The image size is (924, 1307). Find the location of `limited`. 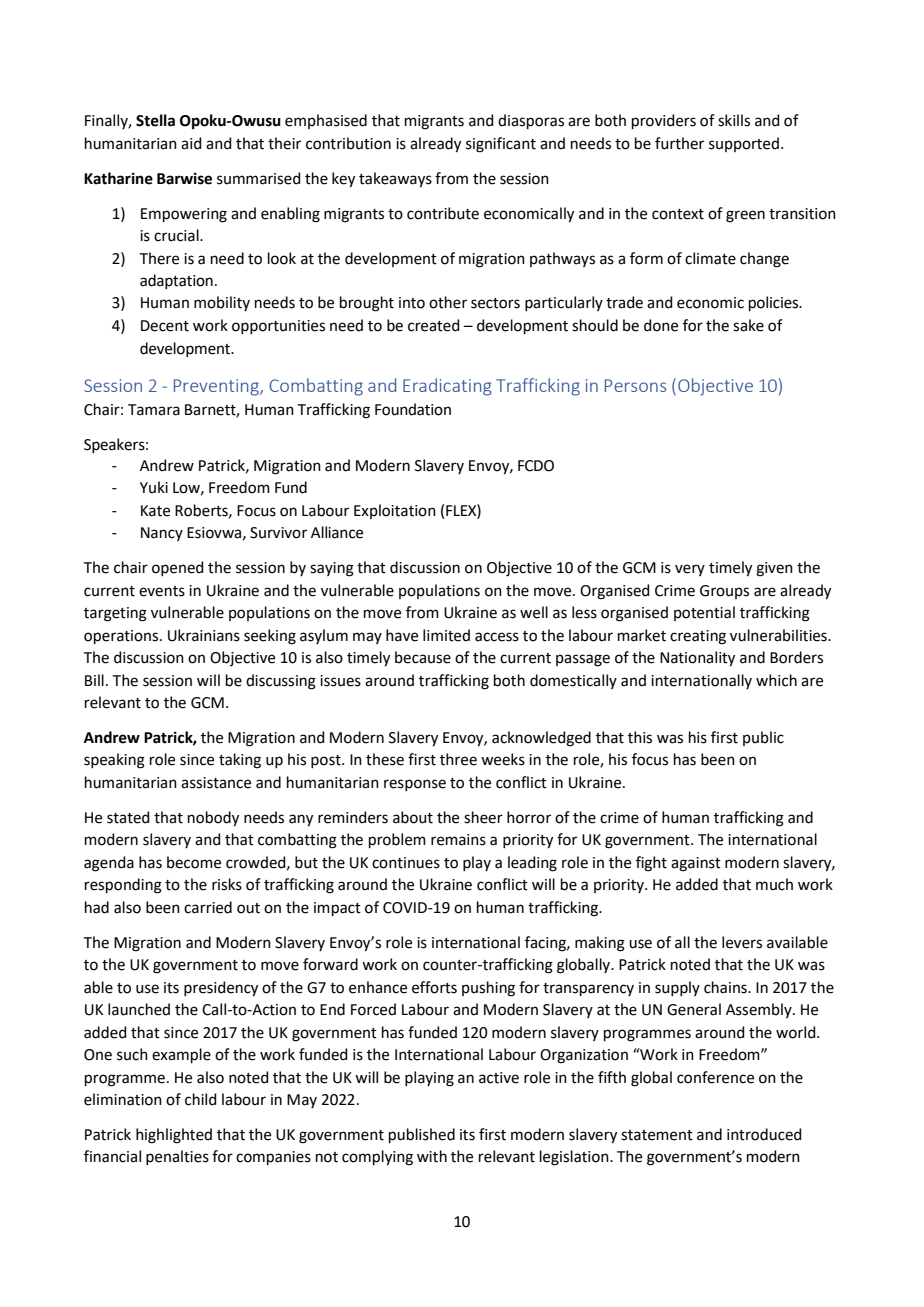

limited is located at coordinates (446, 635).
